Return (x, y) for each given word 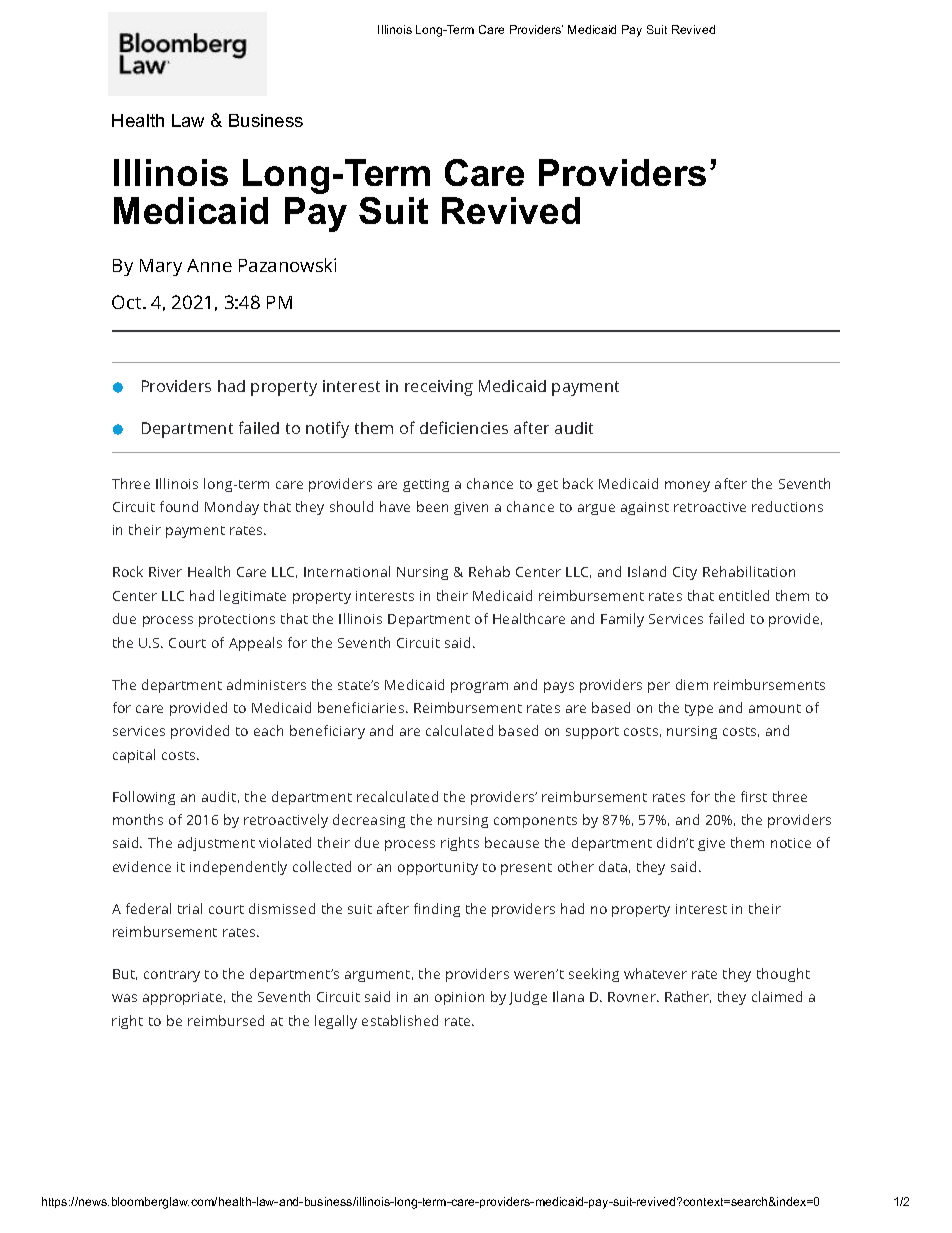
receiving (439, 388)
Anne (209, 265)
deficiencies (464, 427)
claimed (777, 996)
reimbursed (226, 1020)
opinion (459, 998)
